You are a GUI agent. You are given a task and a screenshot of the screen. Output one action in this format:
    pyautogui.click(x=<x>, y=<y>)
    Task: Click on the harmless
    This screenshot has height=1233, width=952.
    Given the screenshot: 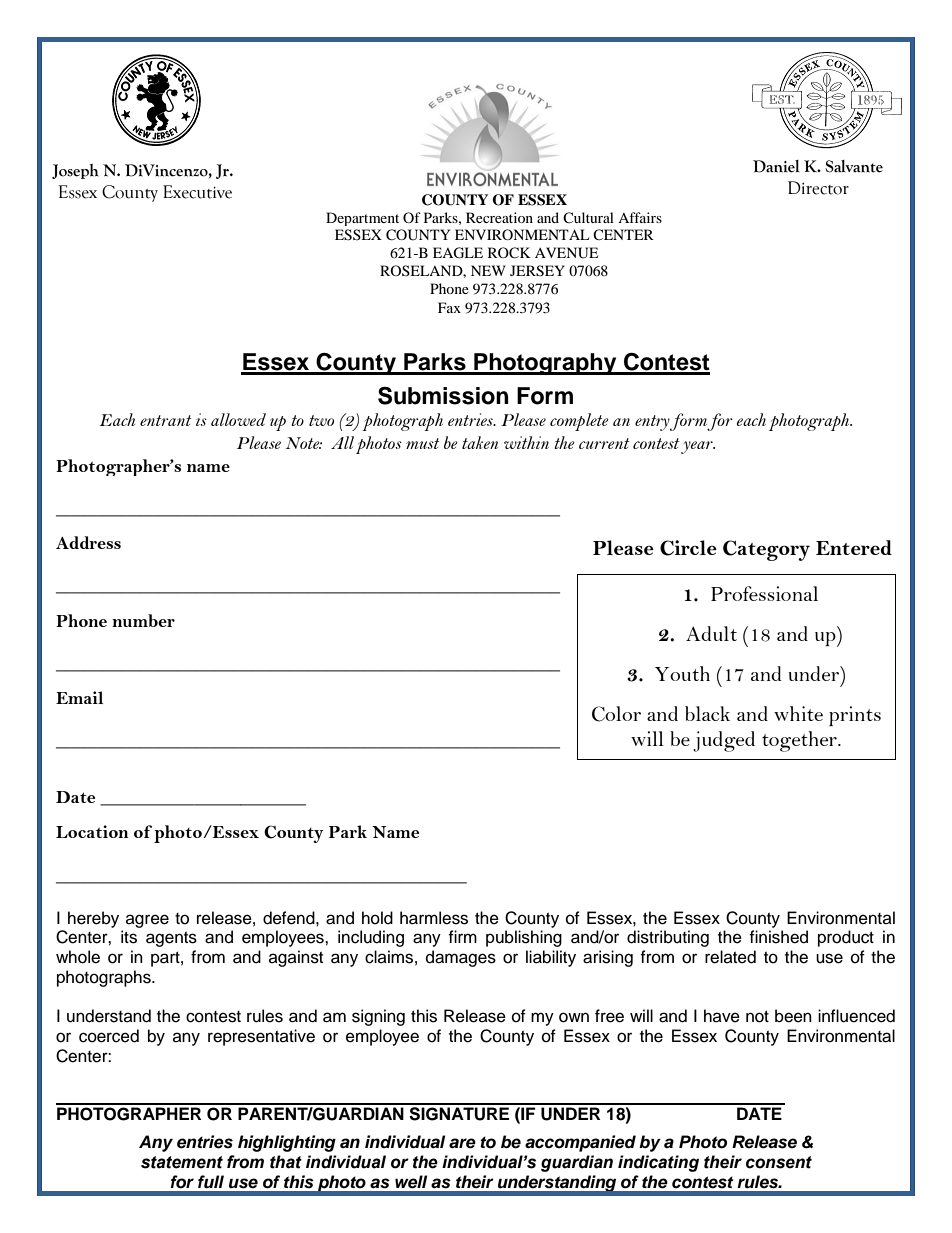 What is the action you would take?
    pyautogui.click(x=434, y=918)
